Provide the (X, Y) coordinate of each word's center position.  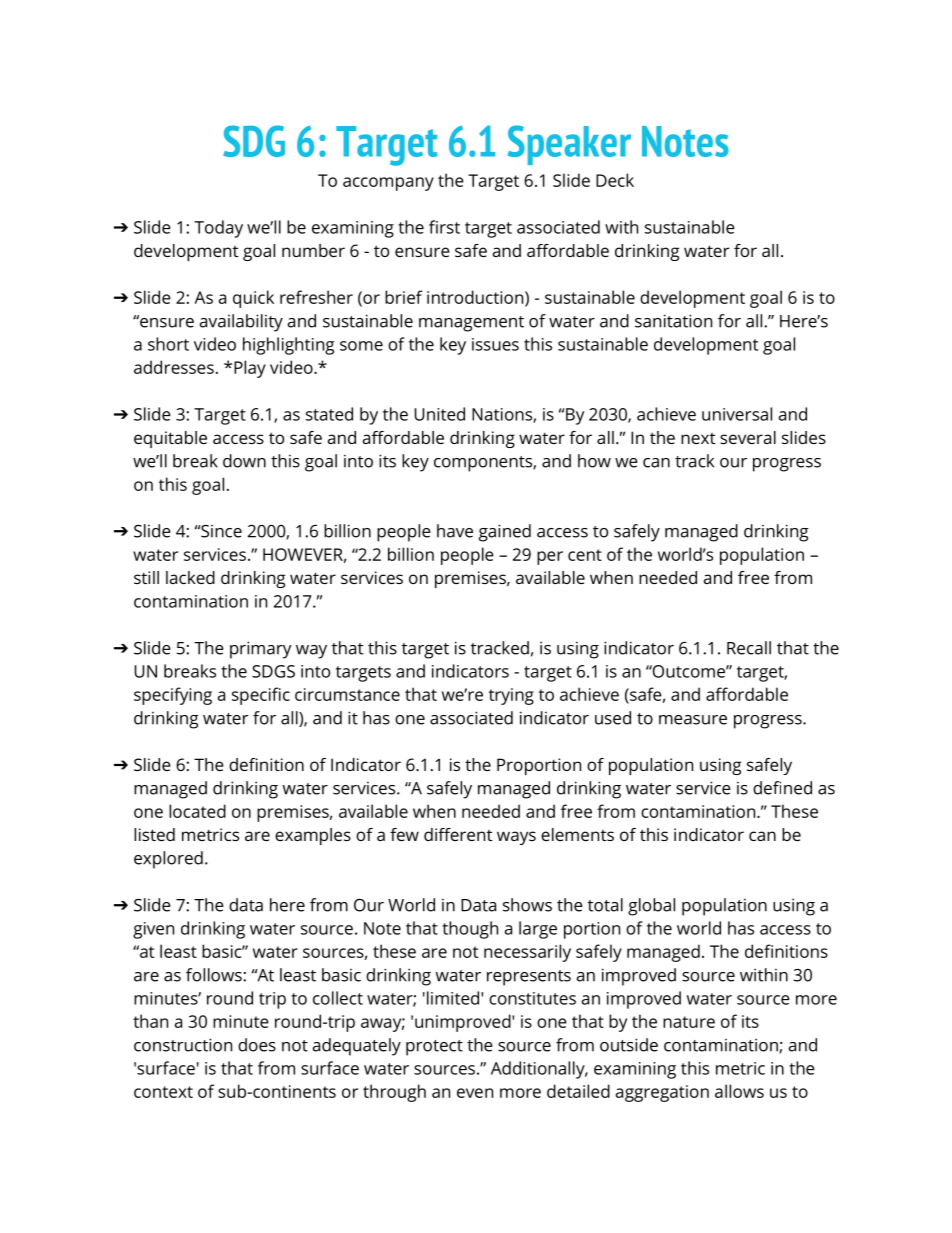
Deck (615, 180)
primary (261, 650)
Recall (749, 648)
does (257, 1045)
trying (511, 696)
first (444, 227)
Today (218, 229)
